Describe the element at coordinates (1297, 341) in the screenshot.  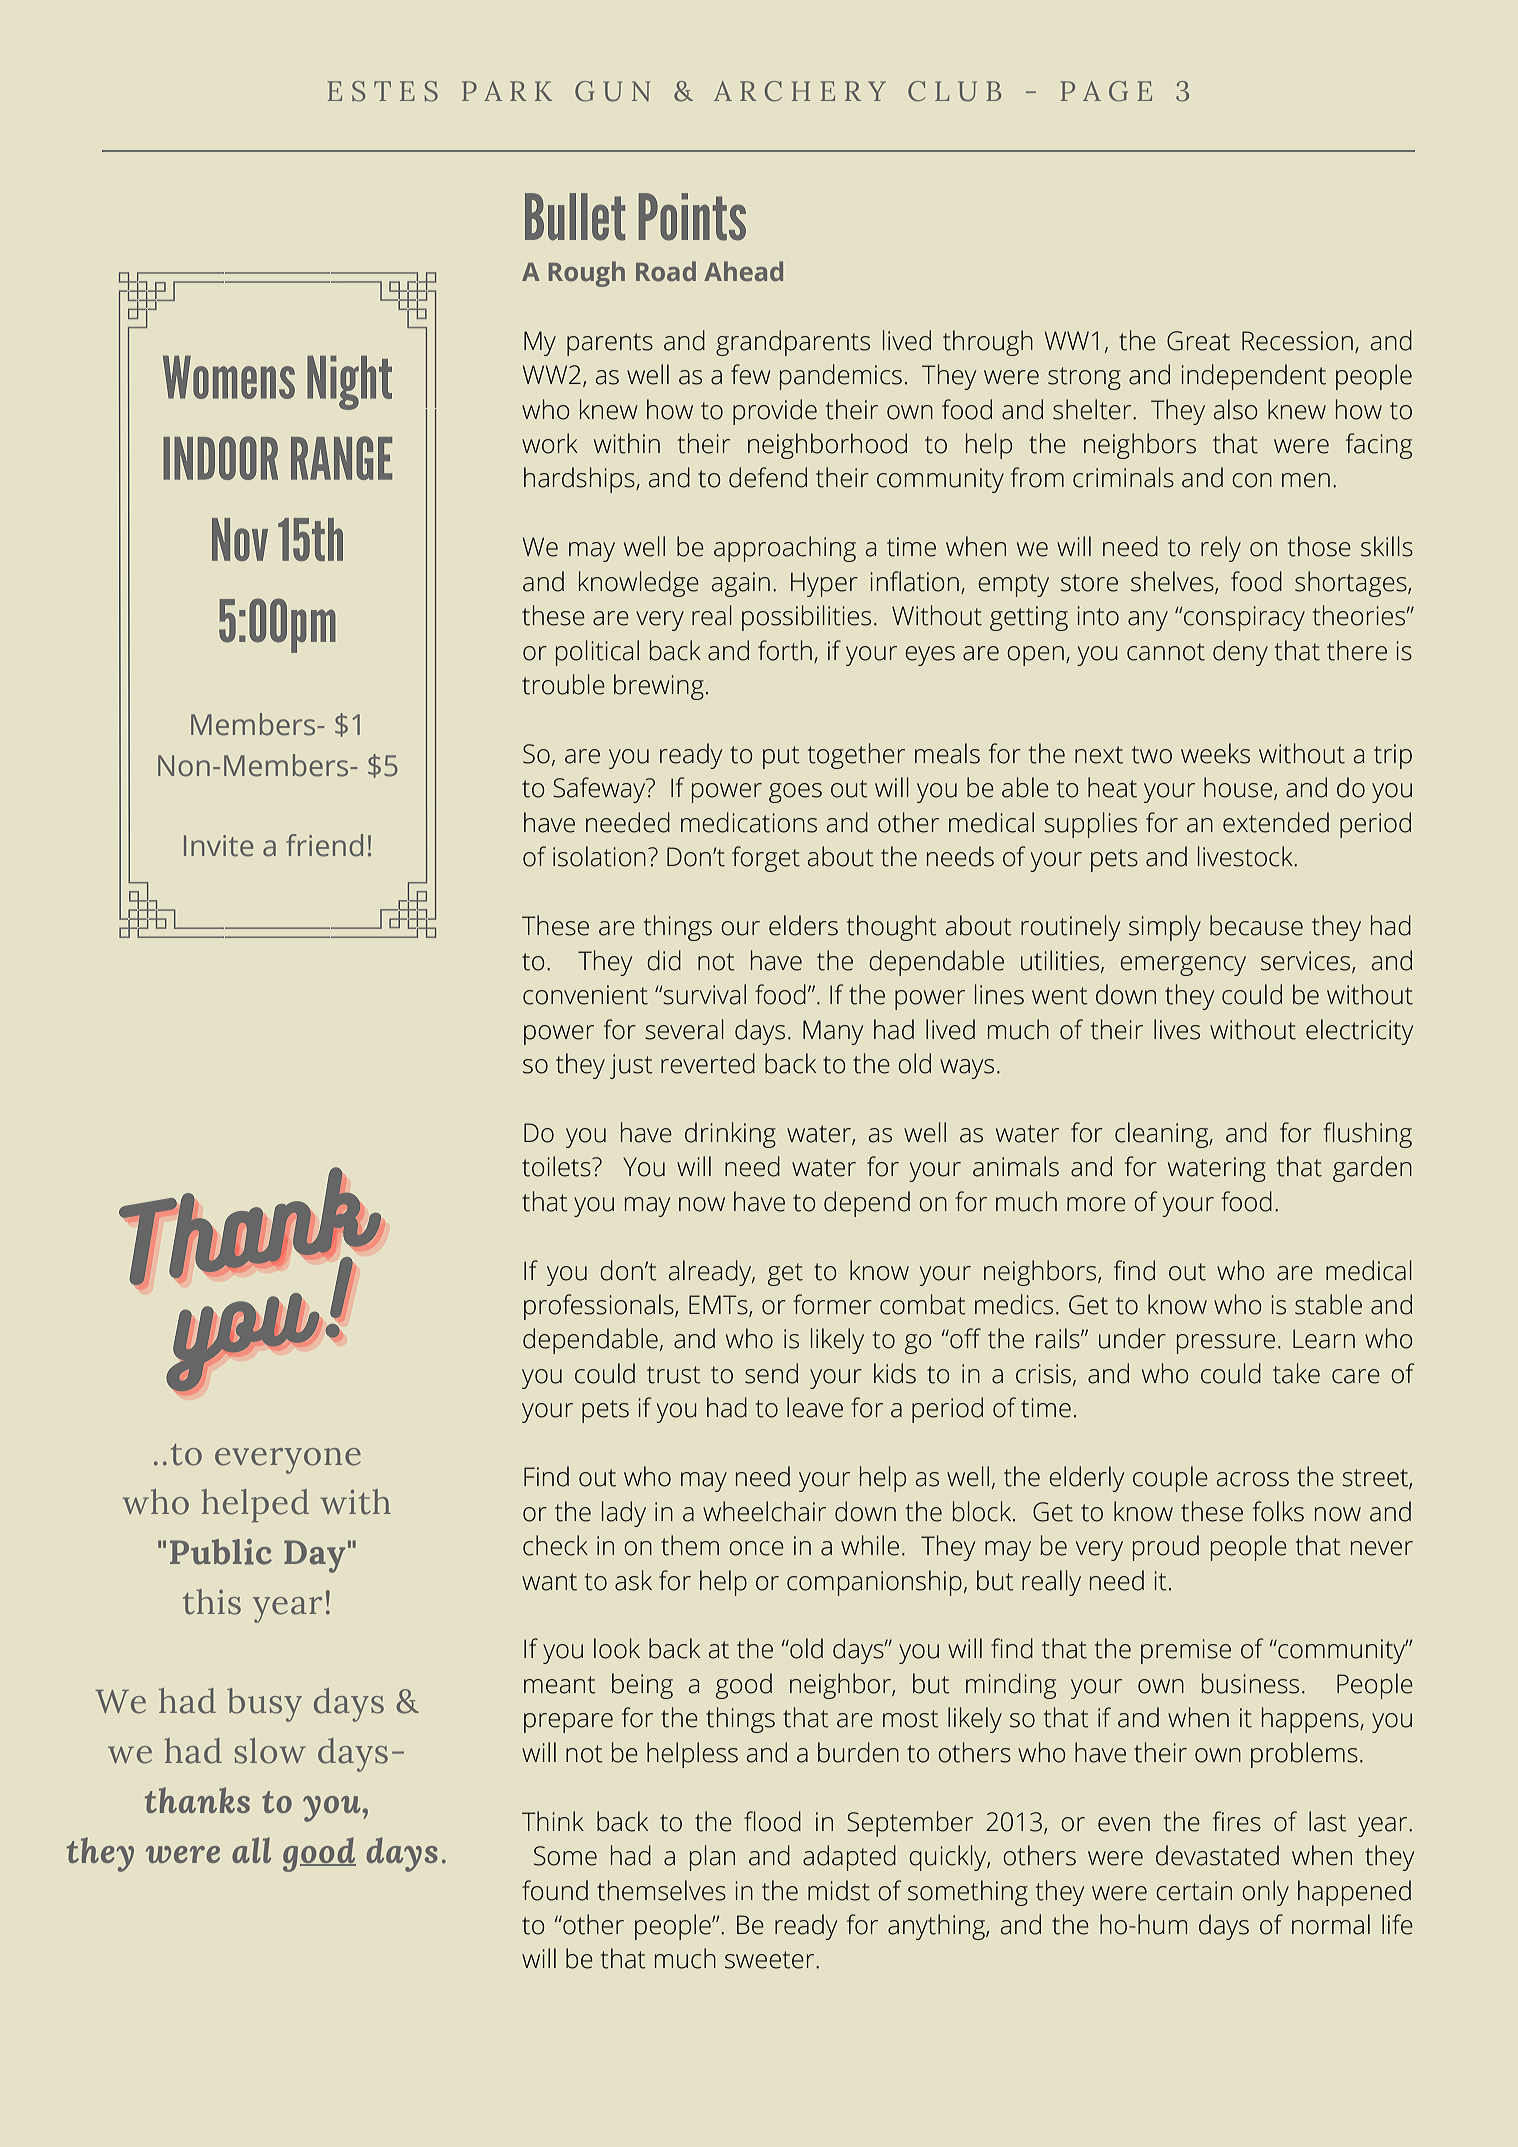
I see `Recession` at that location.
